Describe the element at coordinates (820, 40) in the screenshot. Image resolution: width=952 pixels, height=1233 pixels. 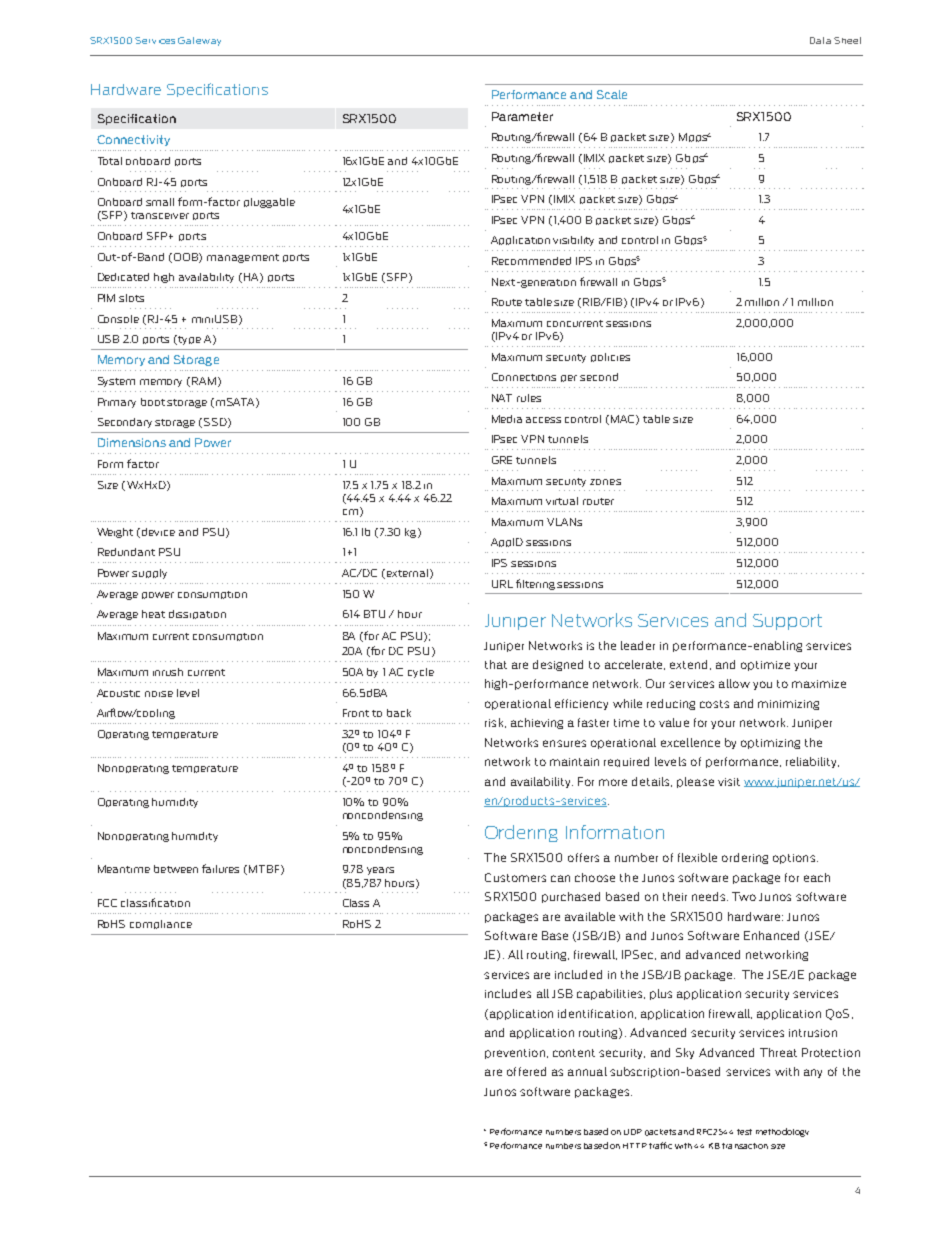
I see `Data` at that location.
